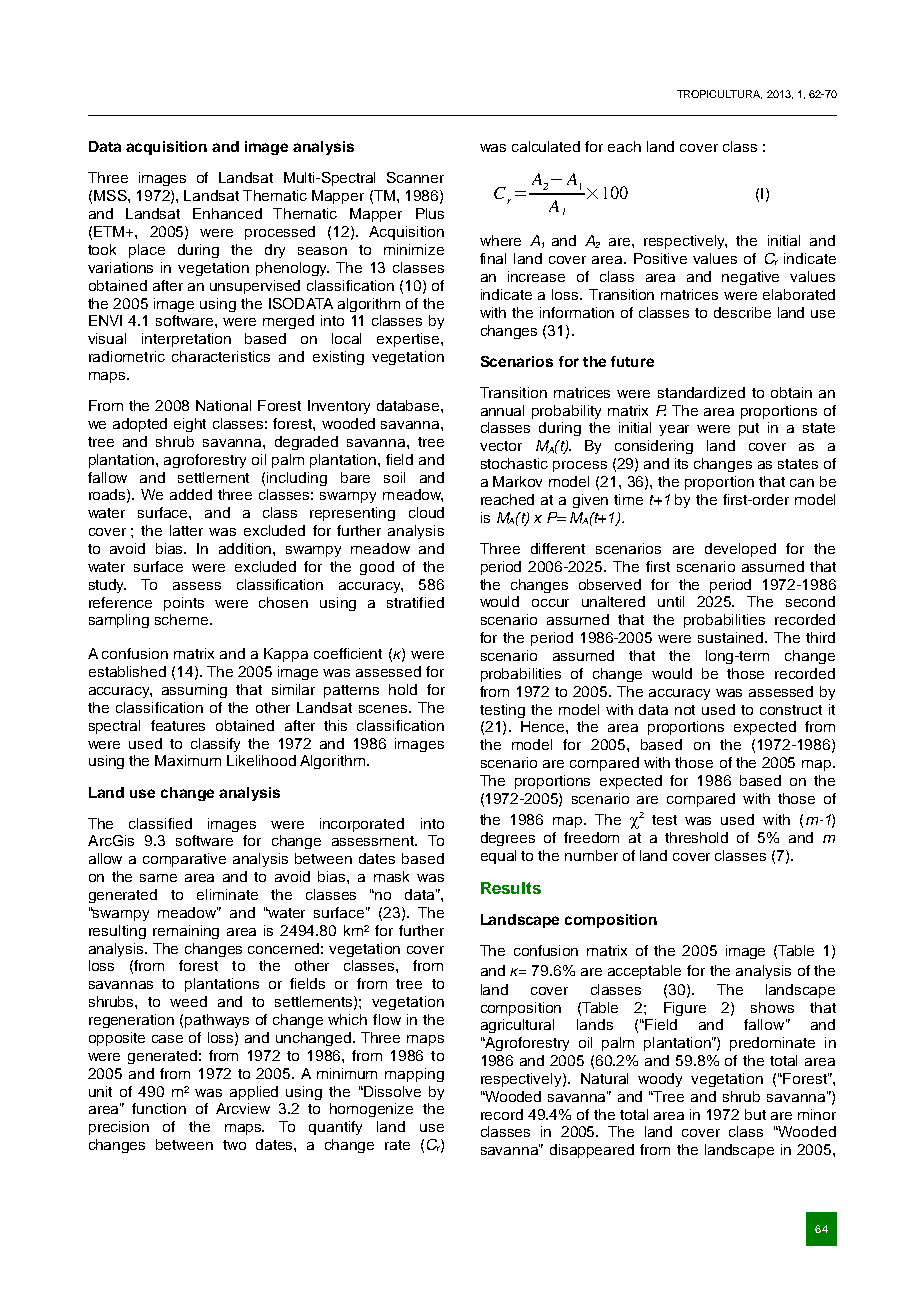 The height and width of the screenshot is (1308, 924). Describe the element at coordinates (732, 637) in the screenshot. I see `sustained` at that location.
